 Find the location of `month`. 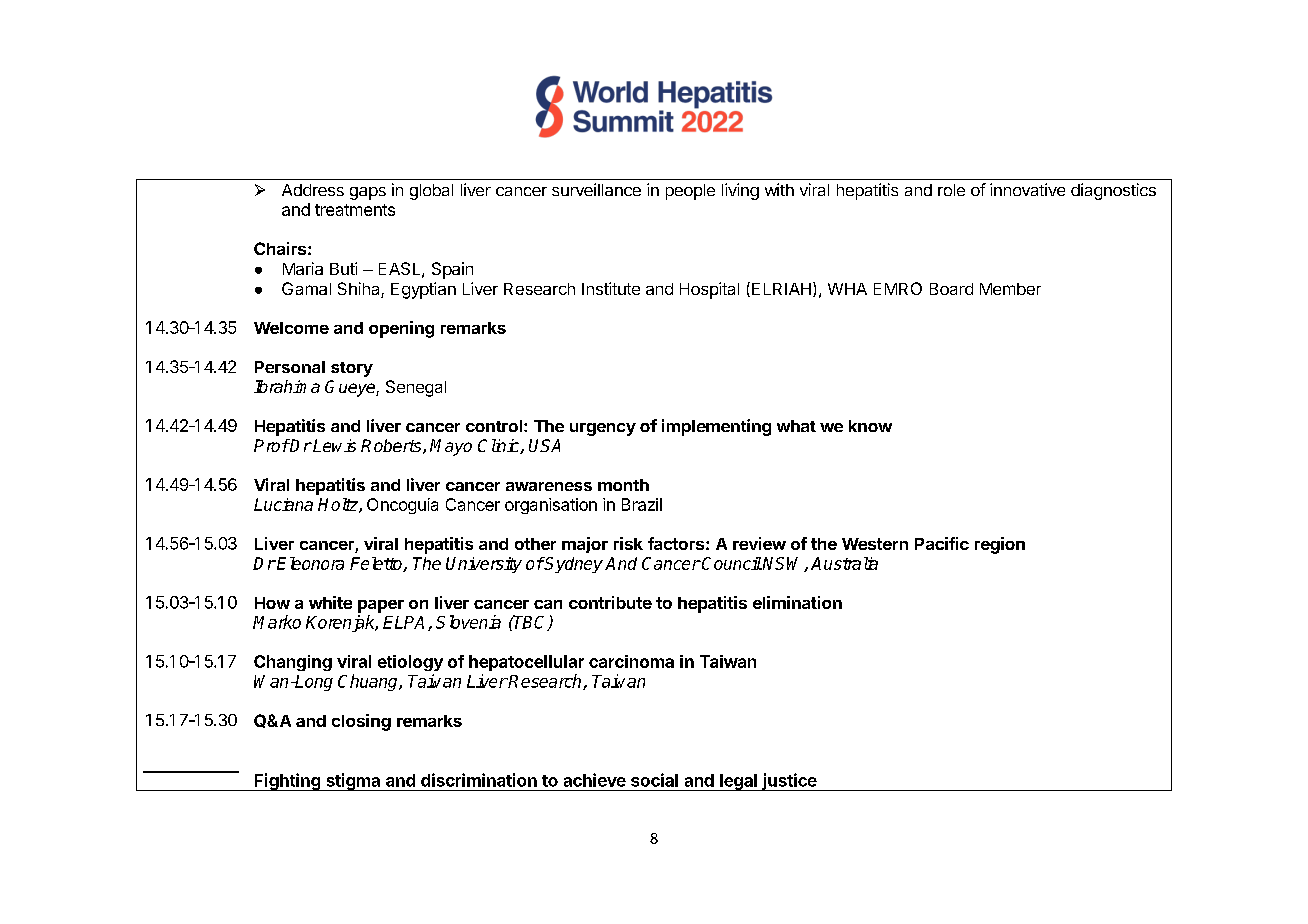

month is located at coordinates (623, 485).
